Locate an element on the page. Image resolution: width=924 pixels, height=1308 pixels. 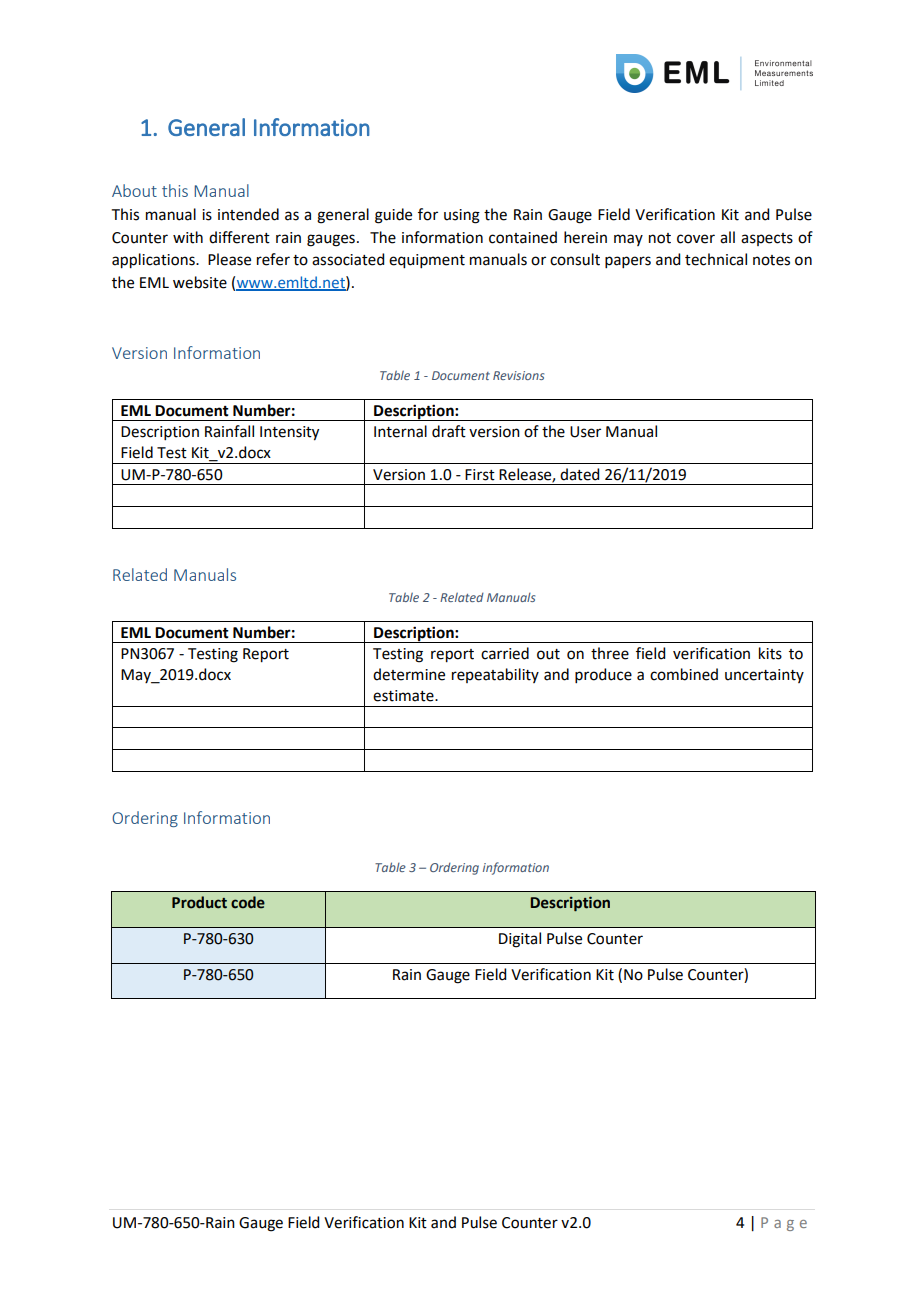
repeatability is located at coordinates (495, 675).
